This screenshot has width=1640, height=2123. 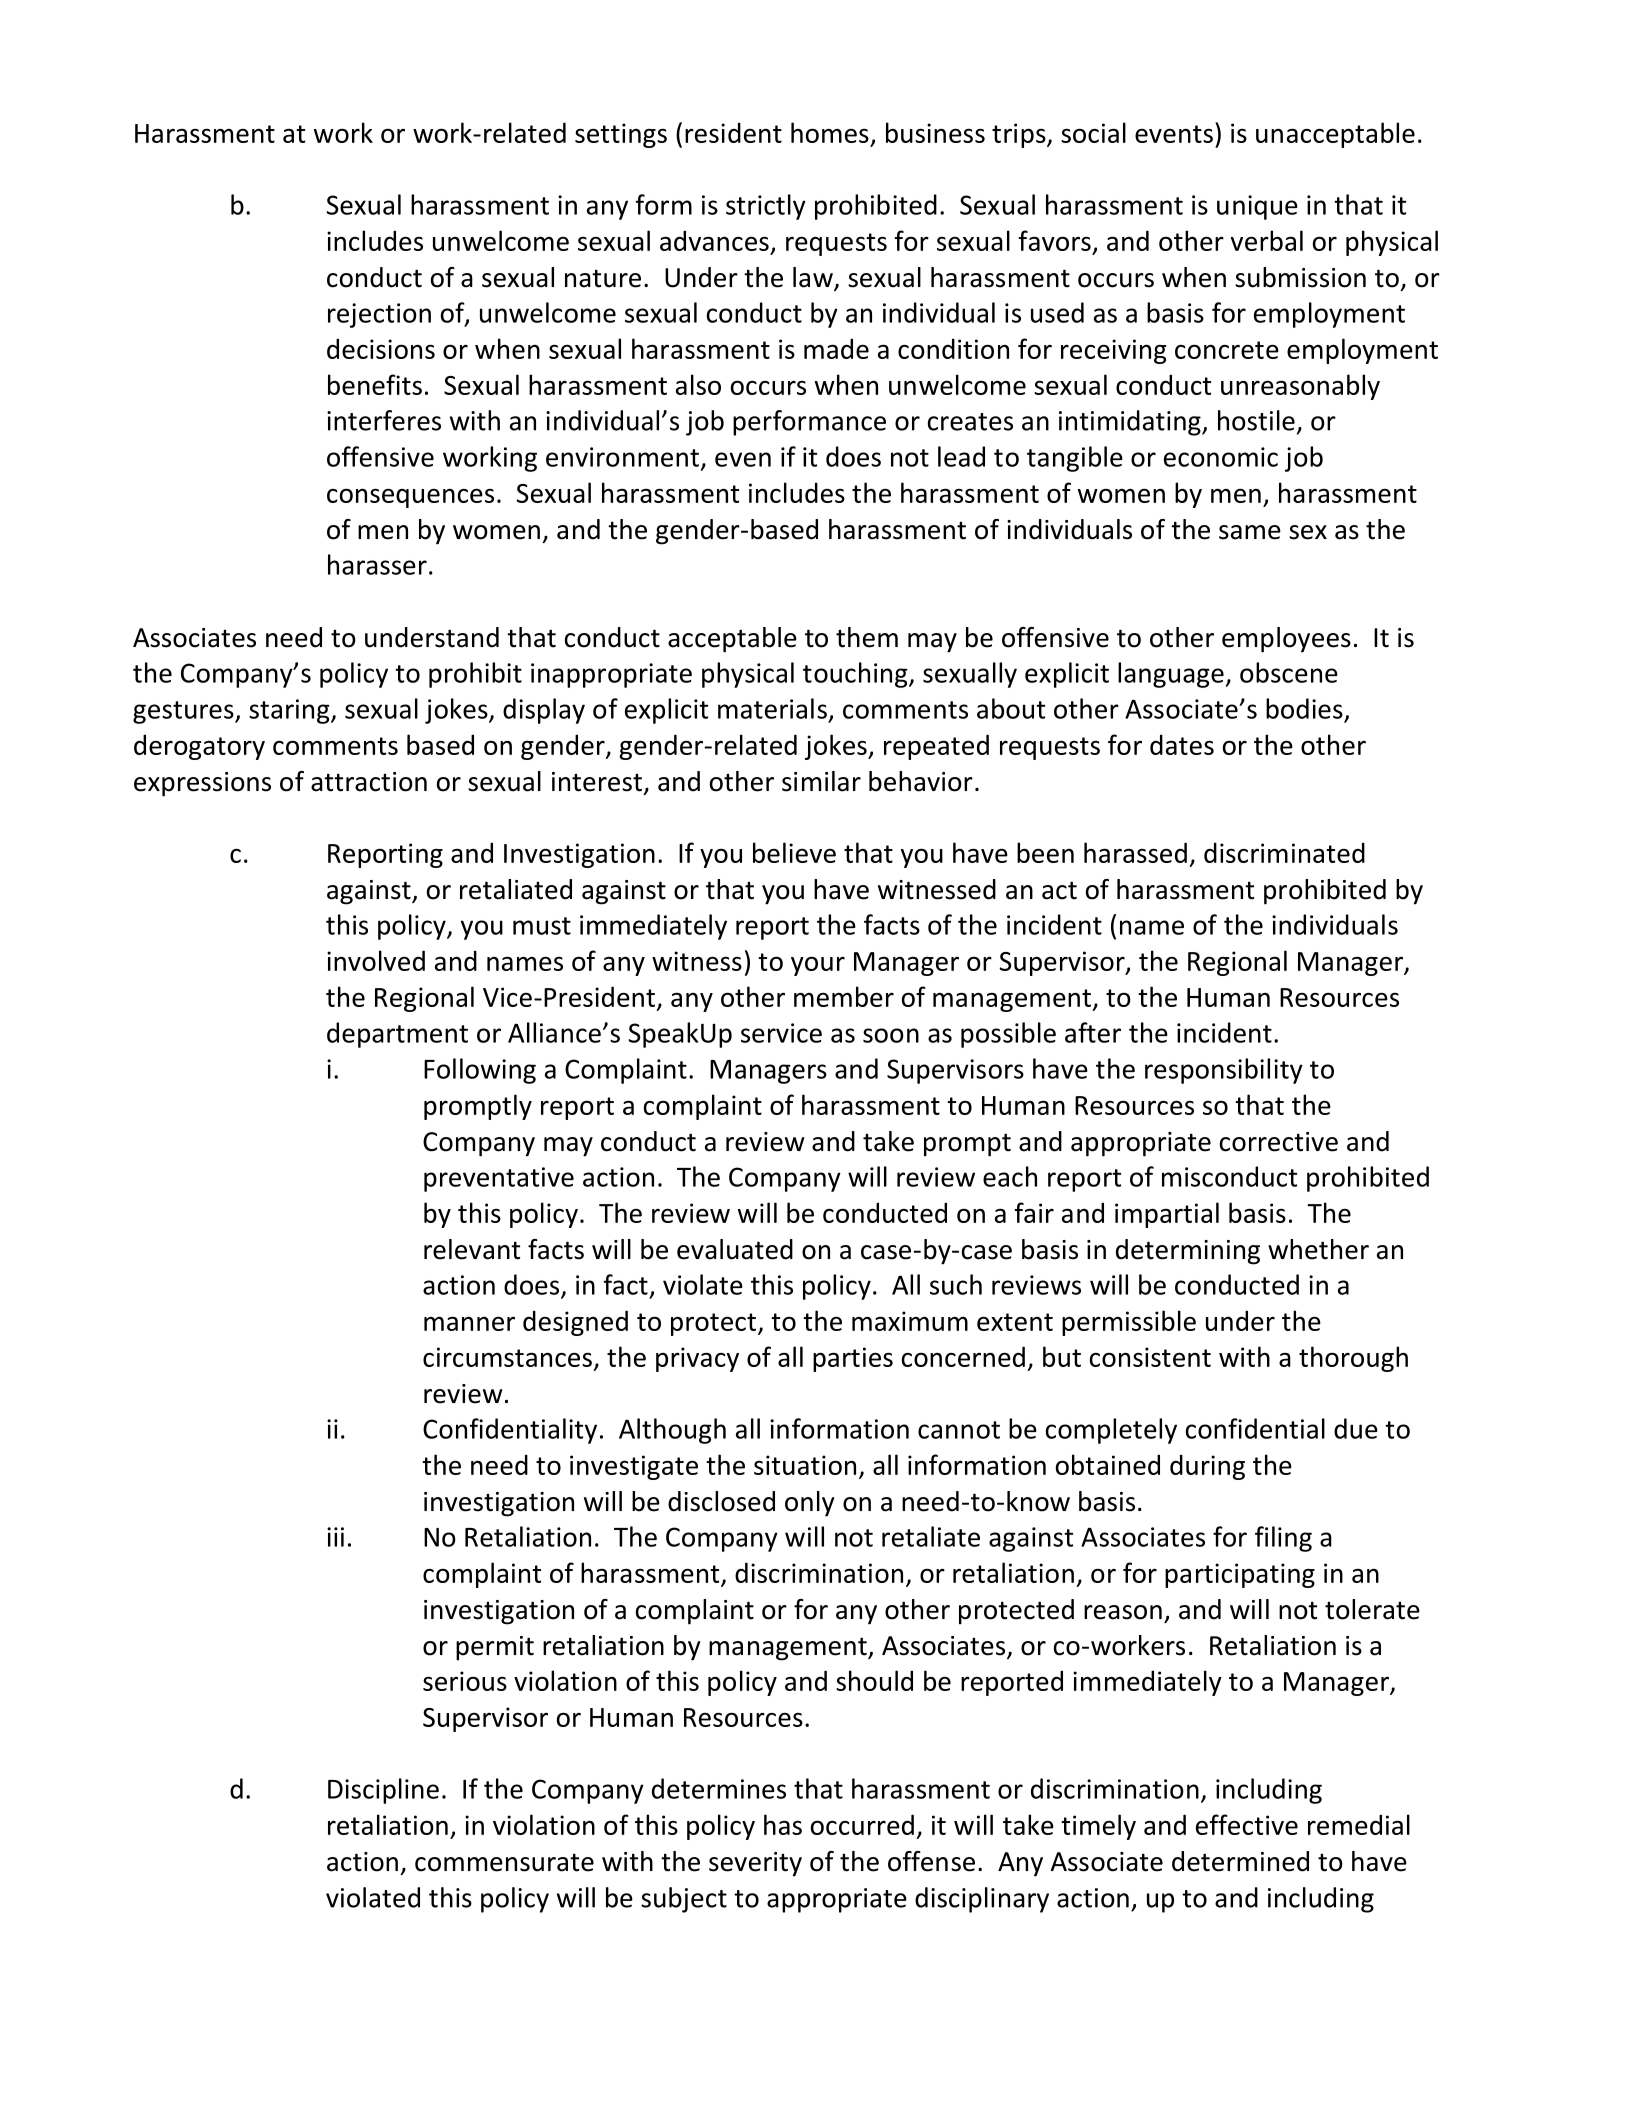 I want to click on materials, so click(x=772, y=708).
